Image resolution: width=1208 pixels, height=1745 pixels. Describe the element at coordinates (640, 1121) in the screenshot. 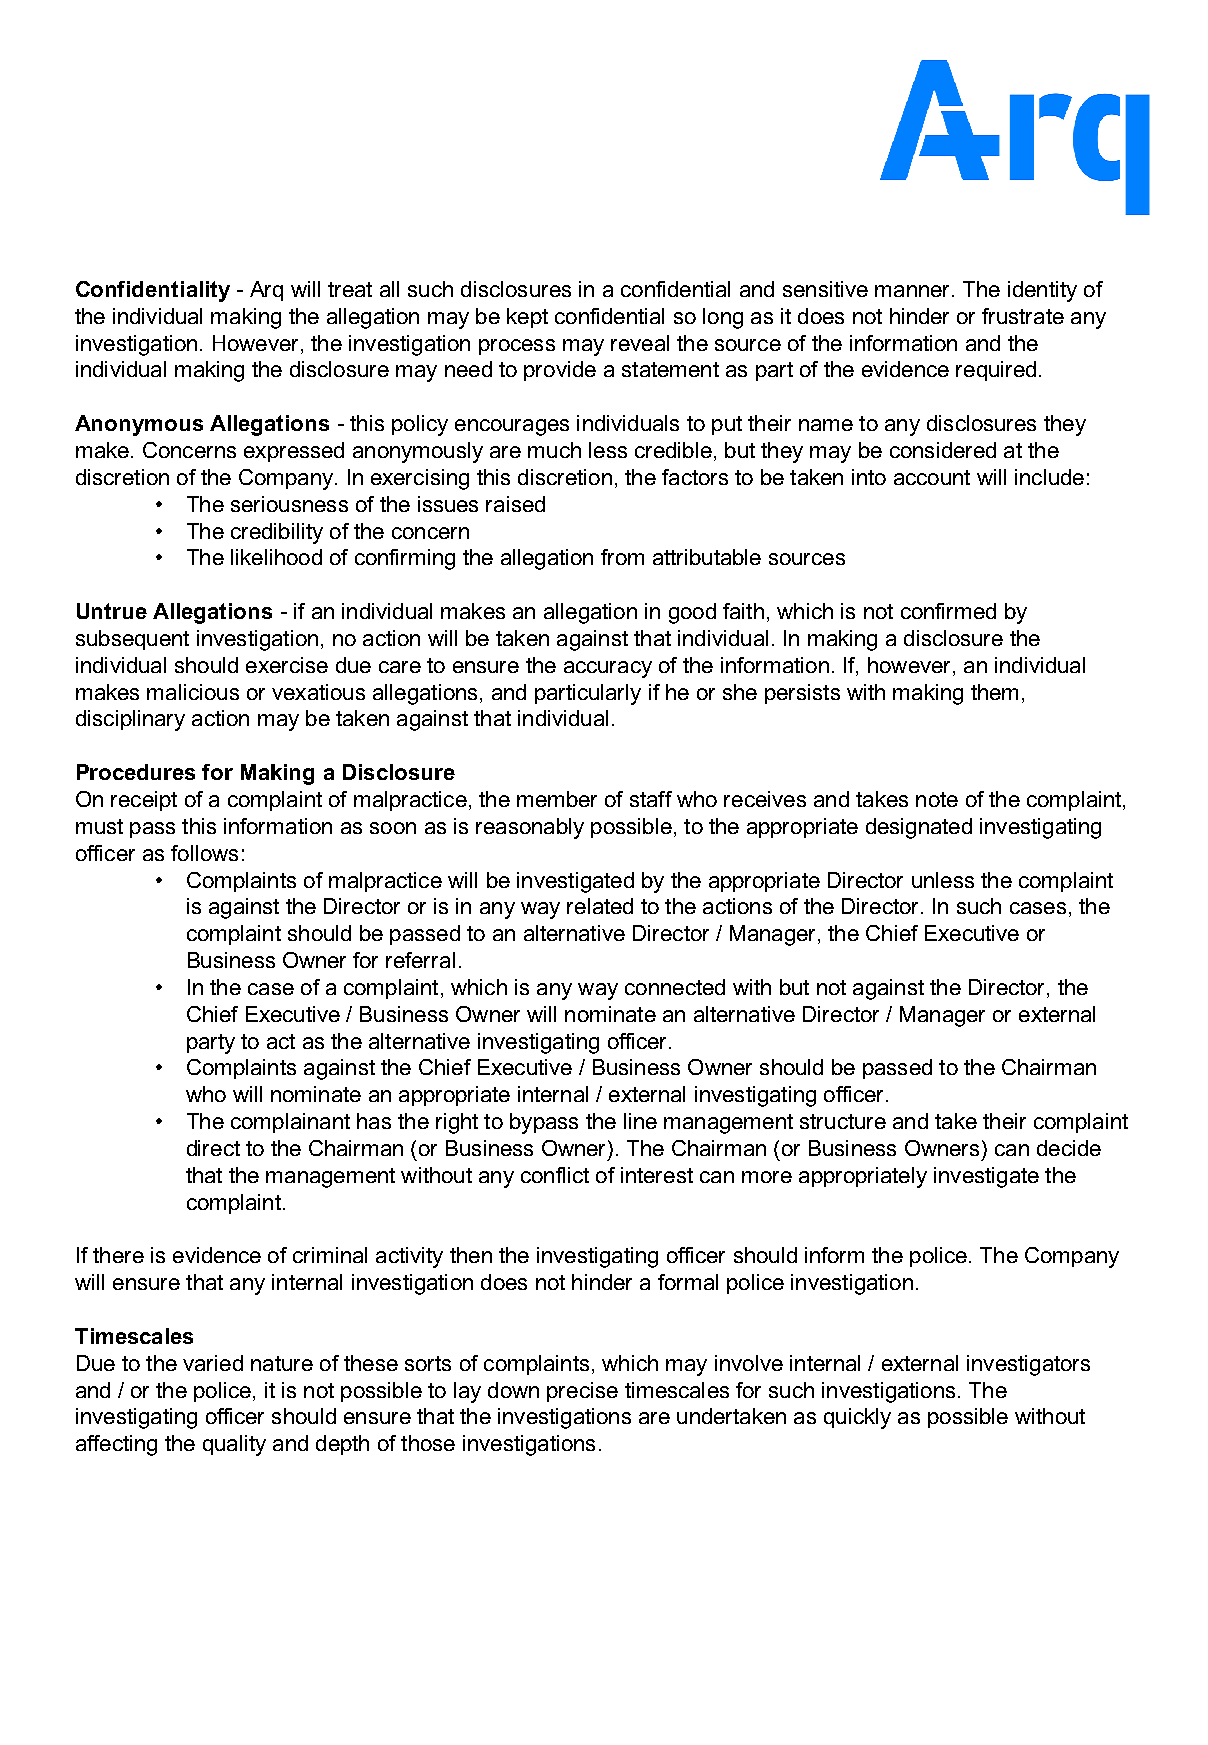

I see `line` at that location.
